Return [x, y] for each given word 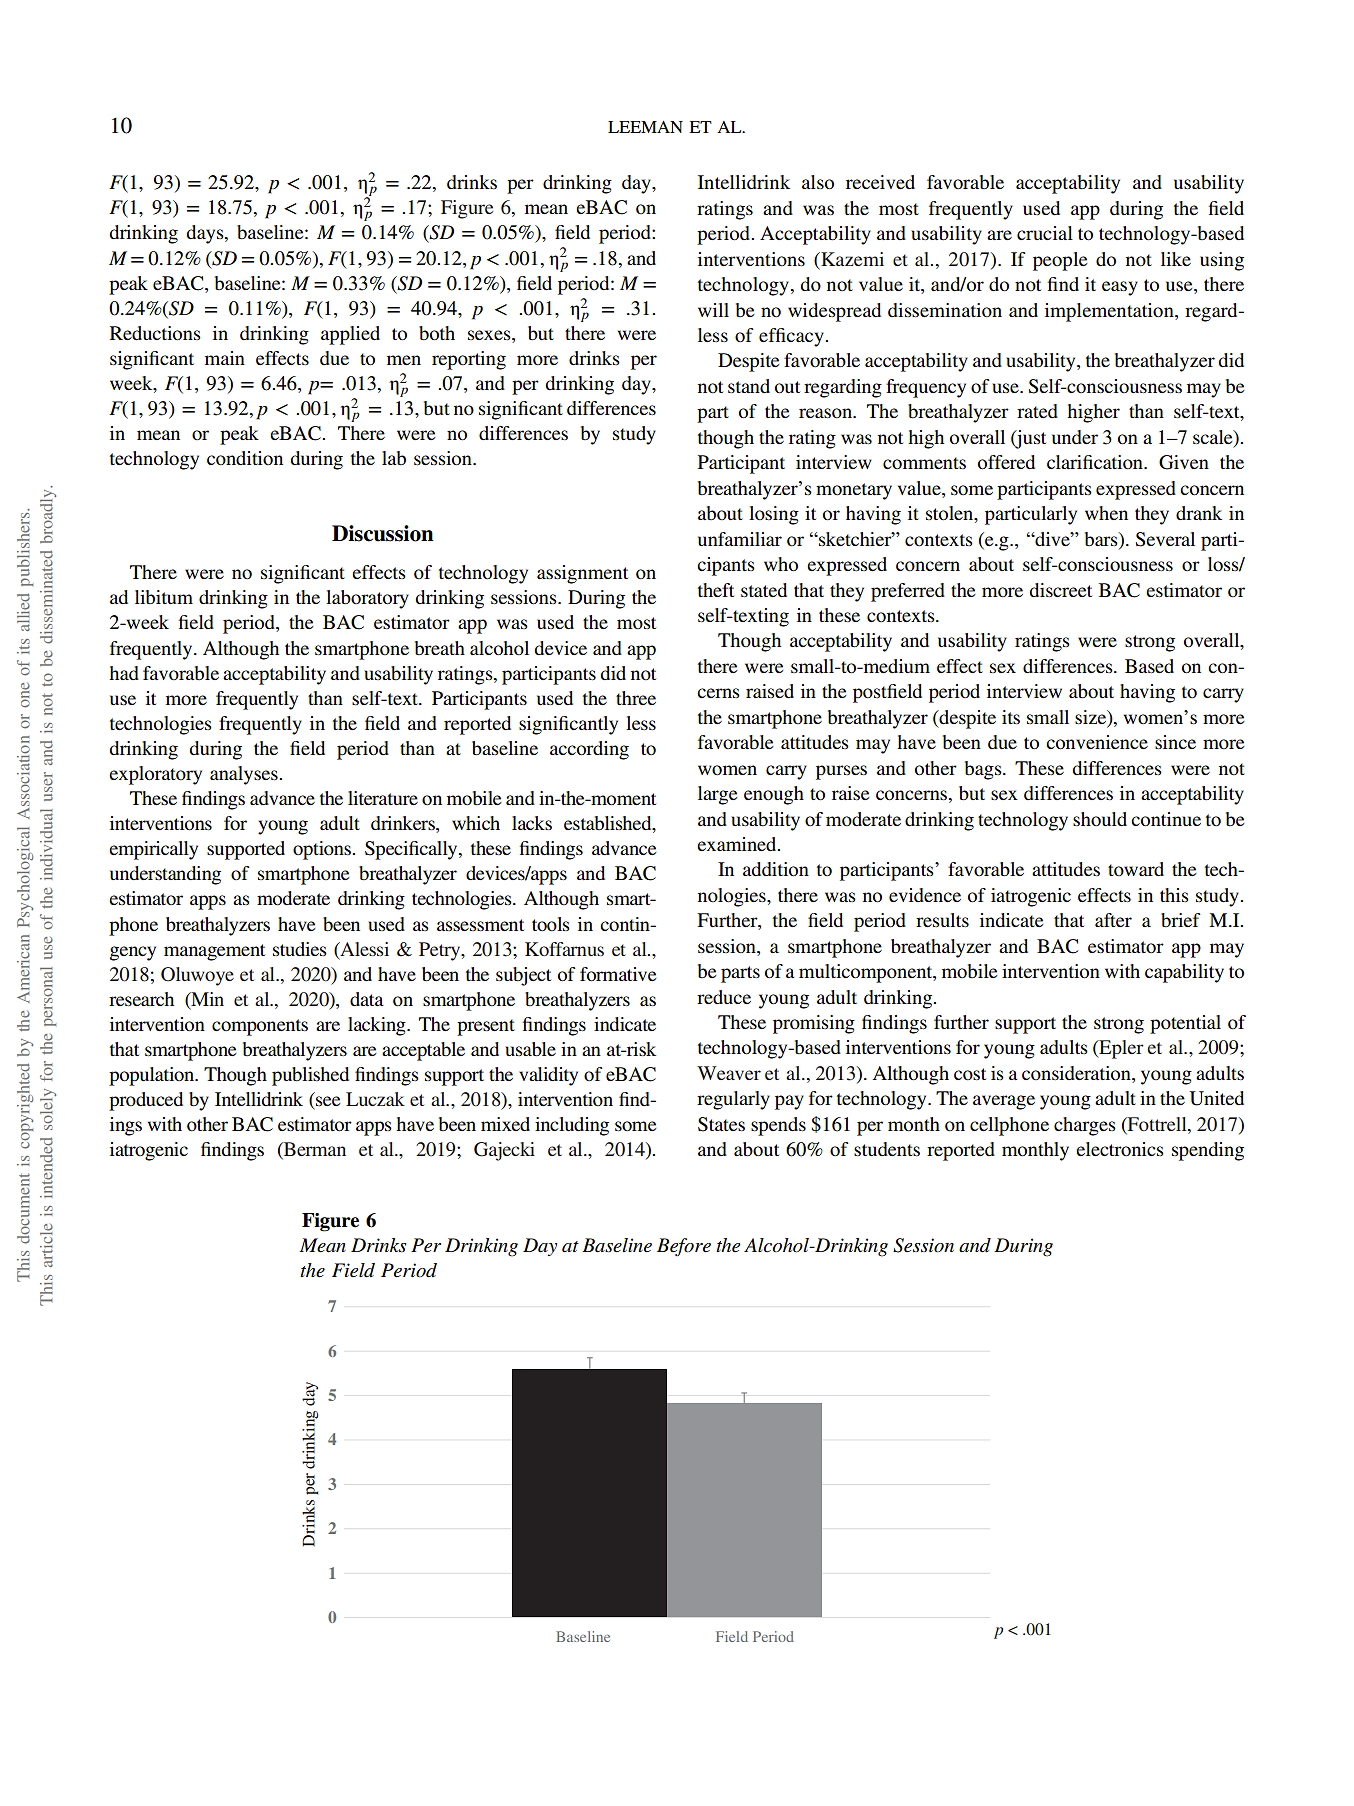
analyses [245, 775]
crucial [1045, 233]
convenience [1097, 742]
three [636, 698]
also [818, 182]
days [206, 234]
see [328, 1101]
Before [684, 1247]
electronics [1120, 1149]
